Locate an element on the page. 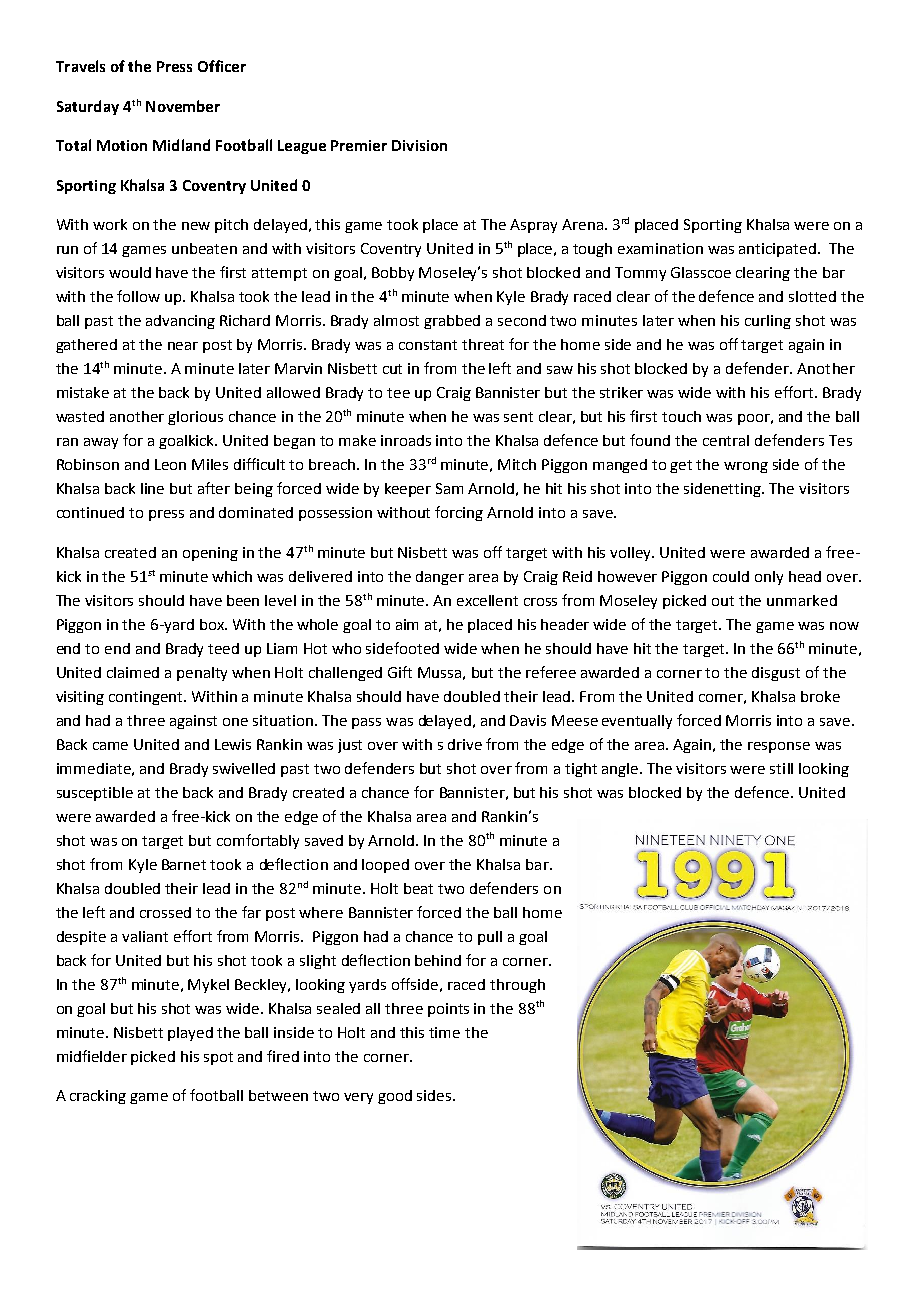 The width and height of the document is (924, 1308). Division is located at coordinates (419, 145).
